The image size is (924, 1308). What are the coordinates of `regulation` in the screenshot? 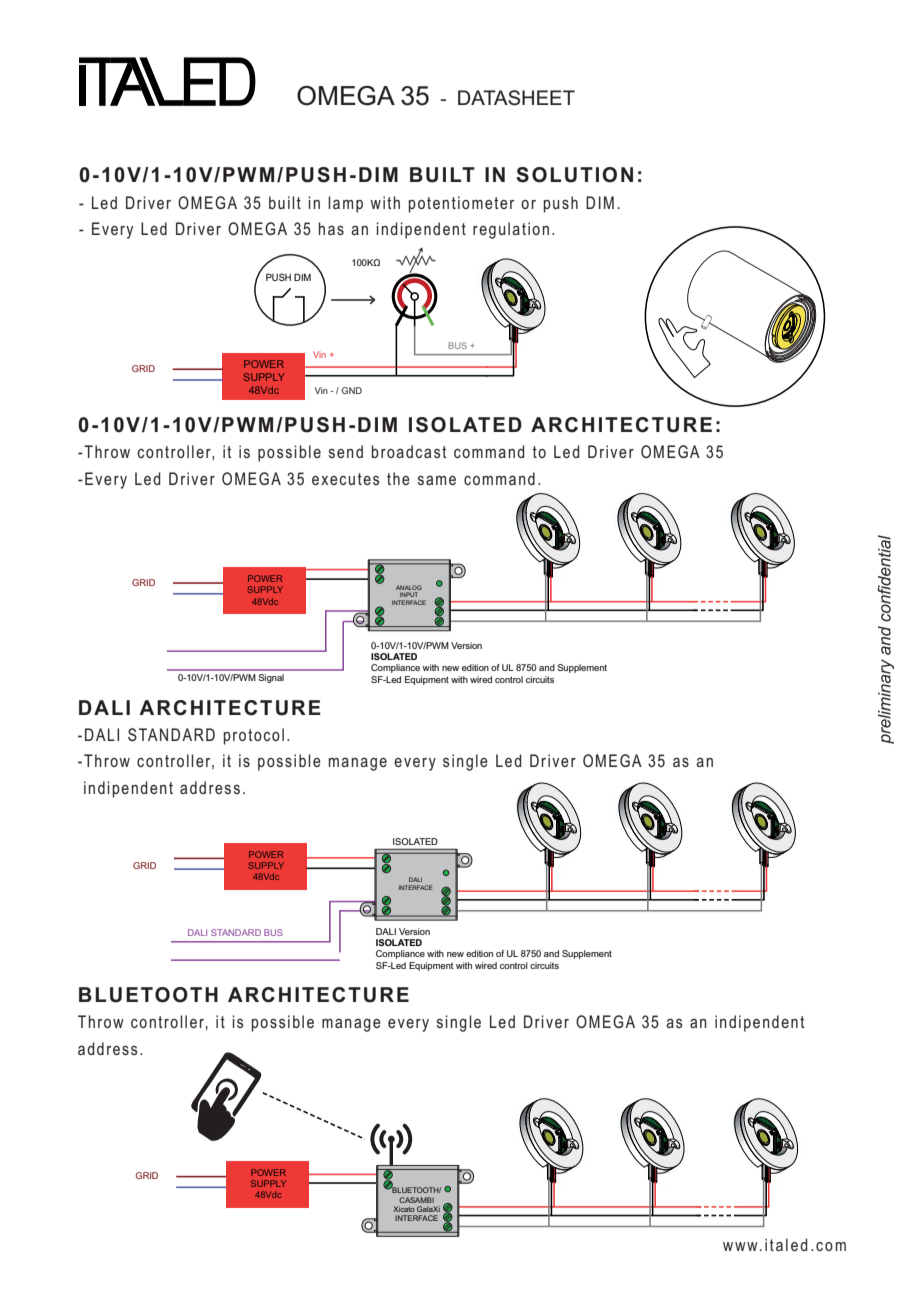 It's located at (511, 230).
